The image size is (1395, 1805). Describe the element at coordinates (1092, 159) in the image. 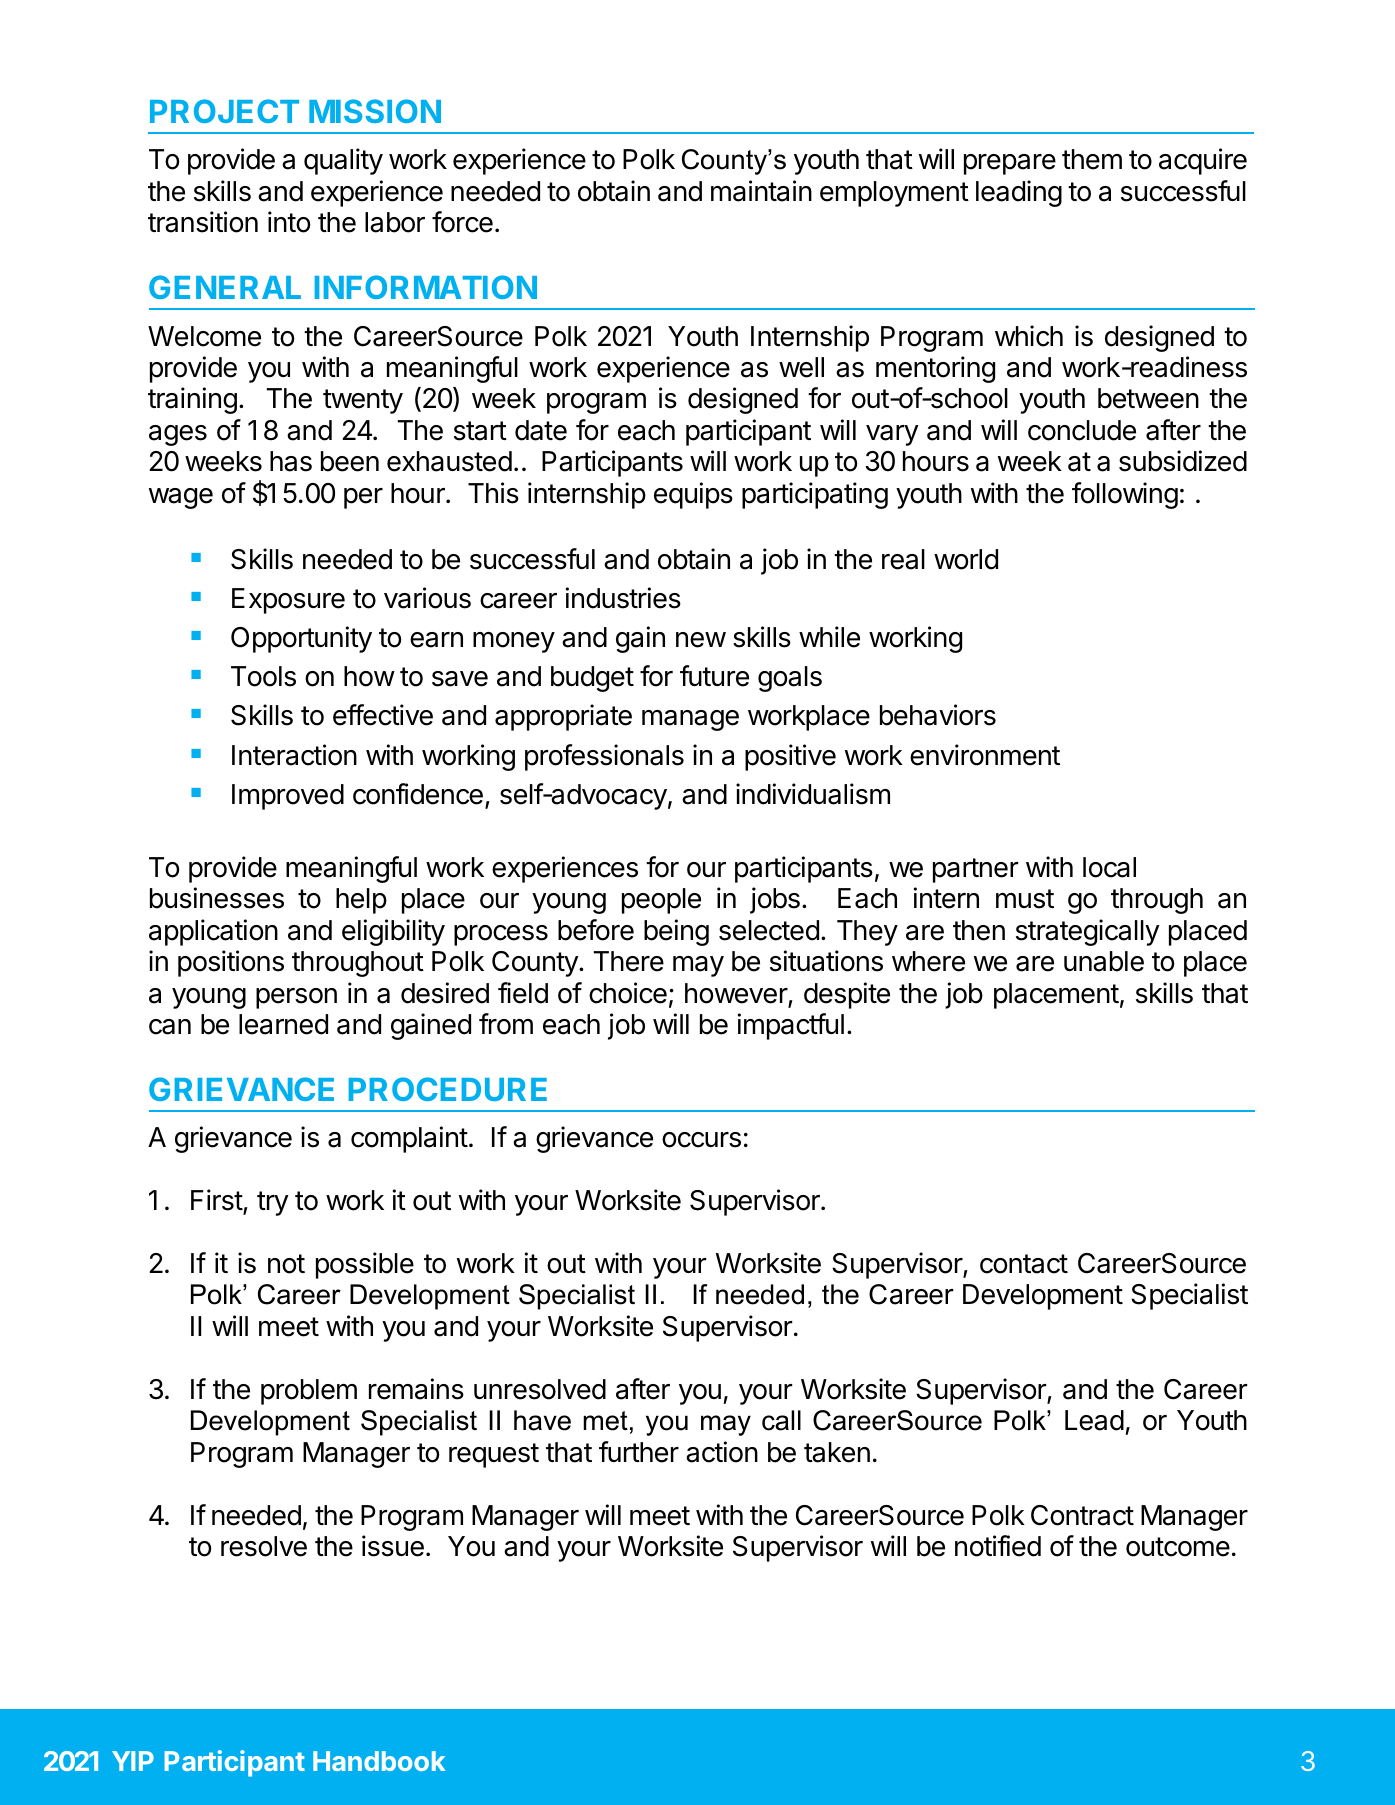

I see `them` at that location.
